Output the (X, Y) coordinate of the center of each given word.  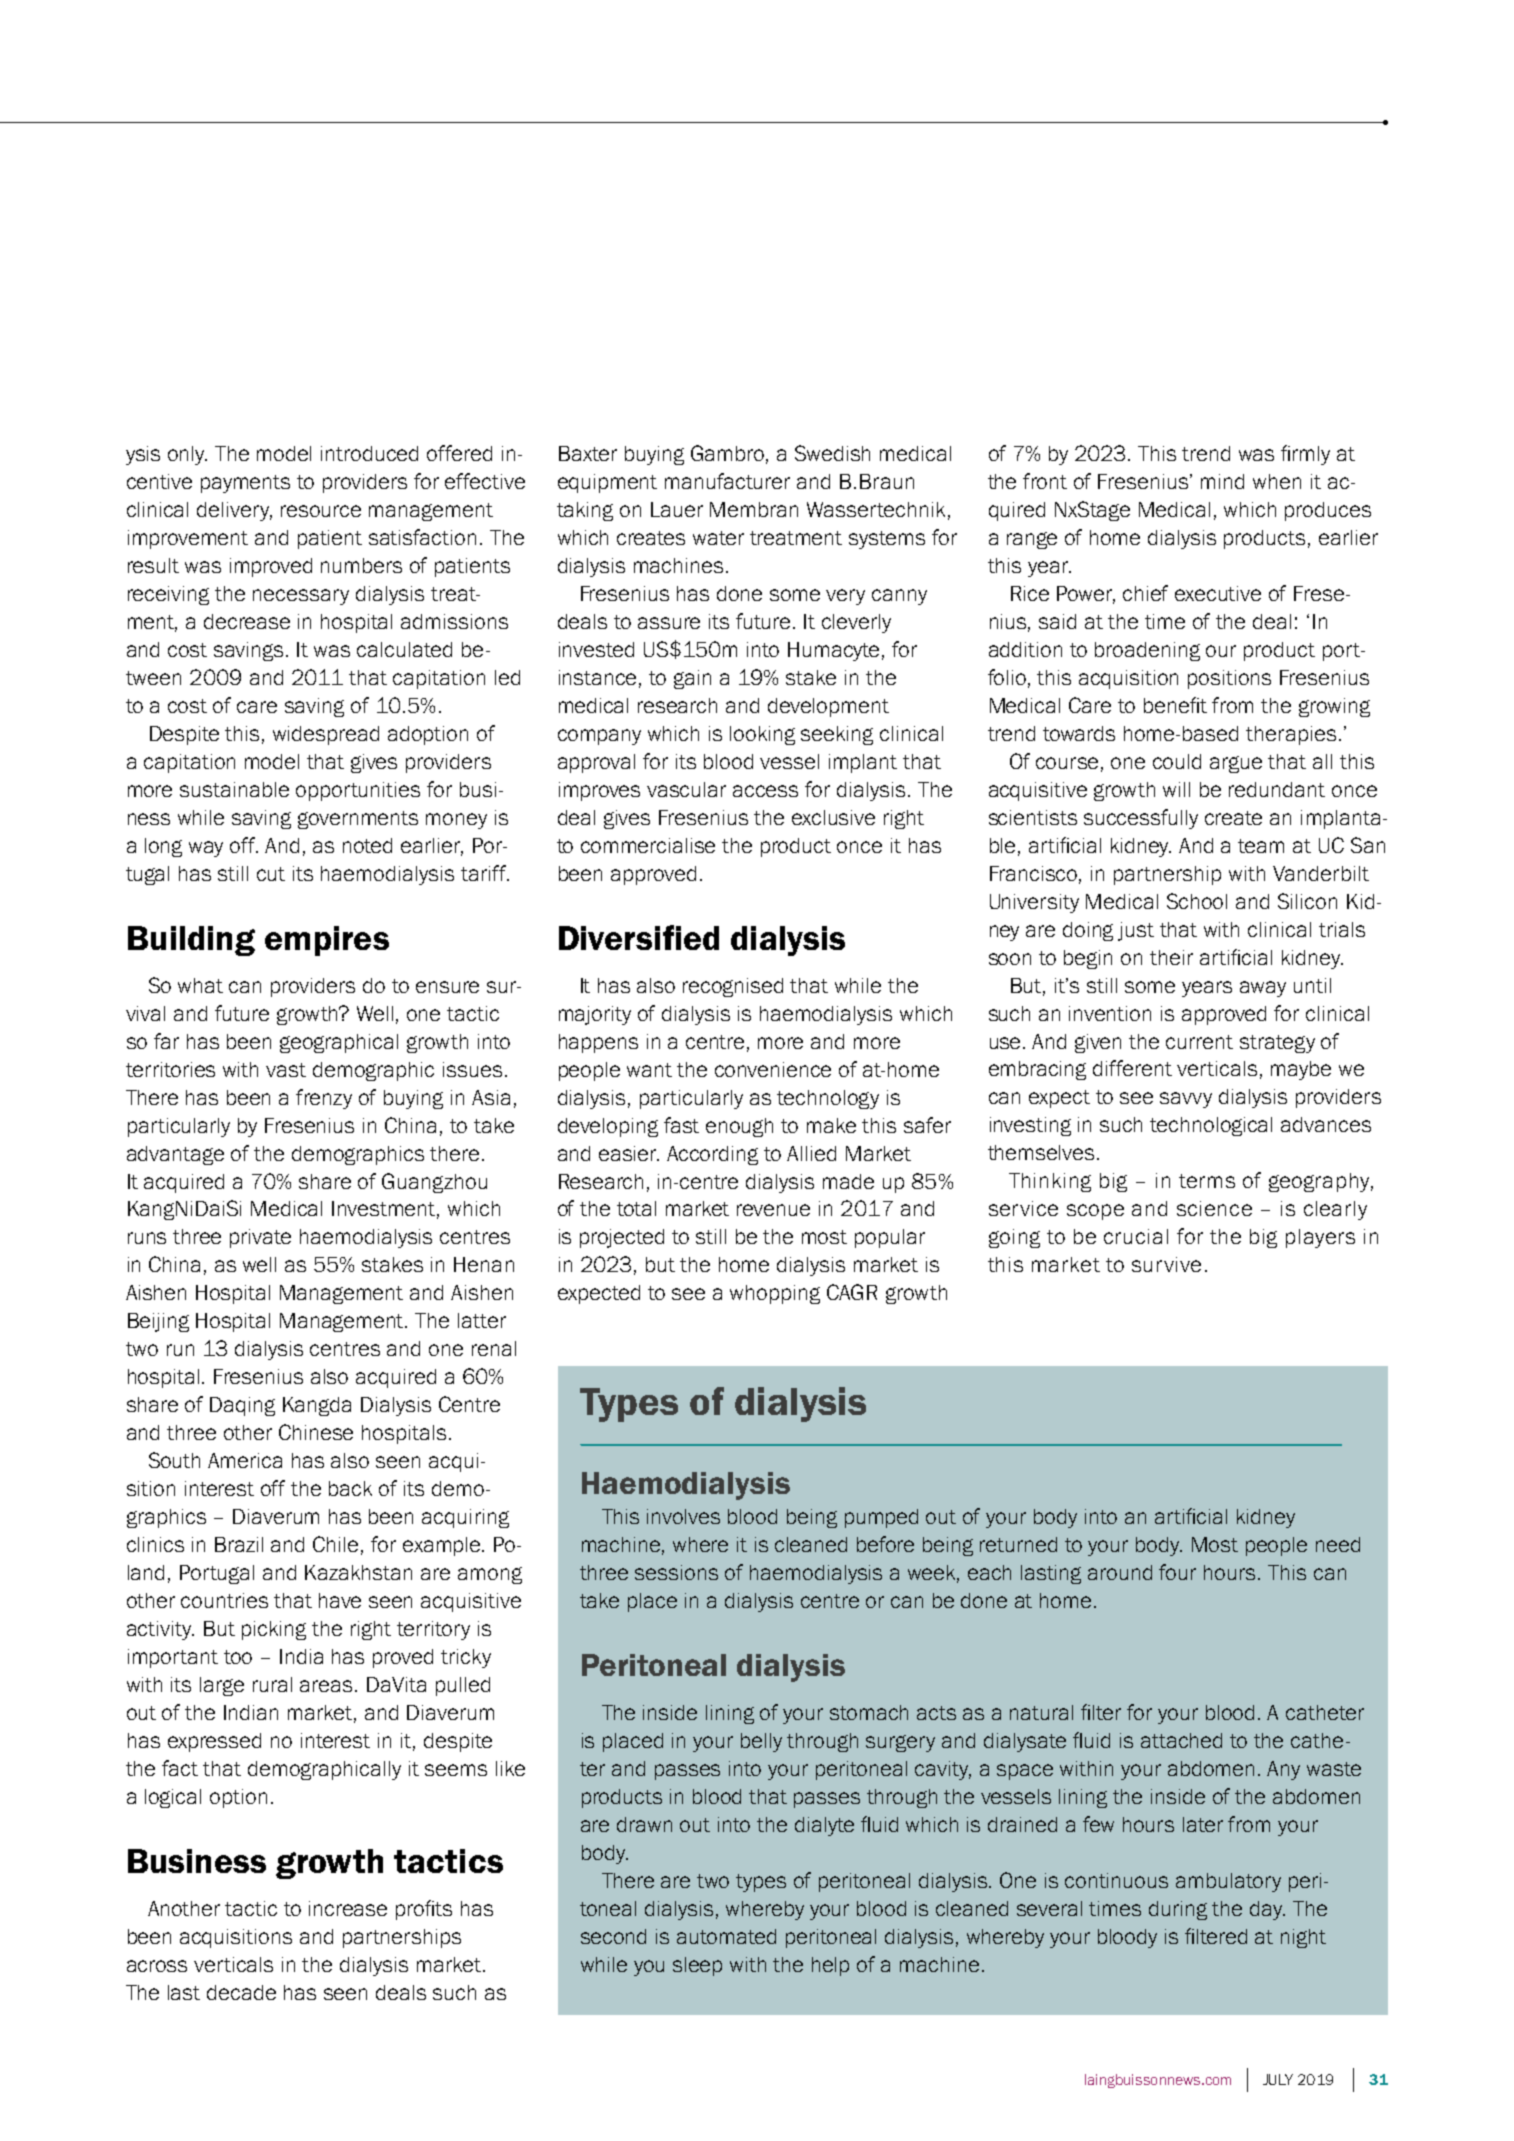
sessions (676, 1572)
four (1177, 1572)
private (260, 1238)
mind (1222, 481)
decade (241, 1992)
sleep (697, 1966)
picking (274, 1630)
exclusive (833, 817)
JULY (1278, 2079)
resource (321, 511)
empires (327, 941)
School (1197, 901)
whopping (775, 1294)
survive (1166, 1264)
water (718, 538)
